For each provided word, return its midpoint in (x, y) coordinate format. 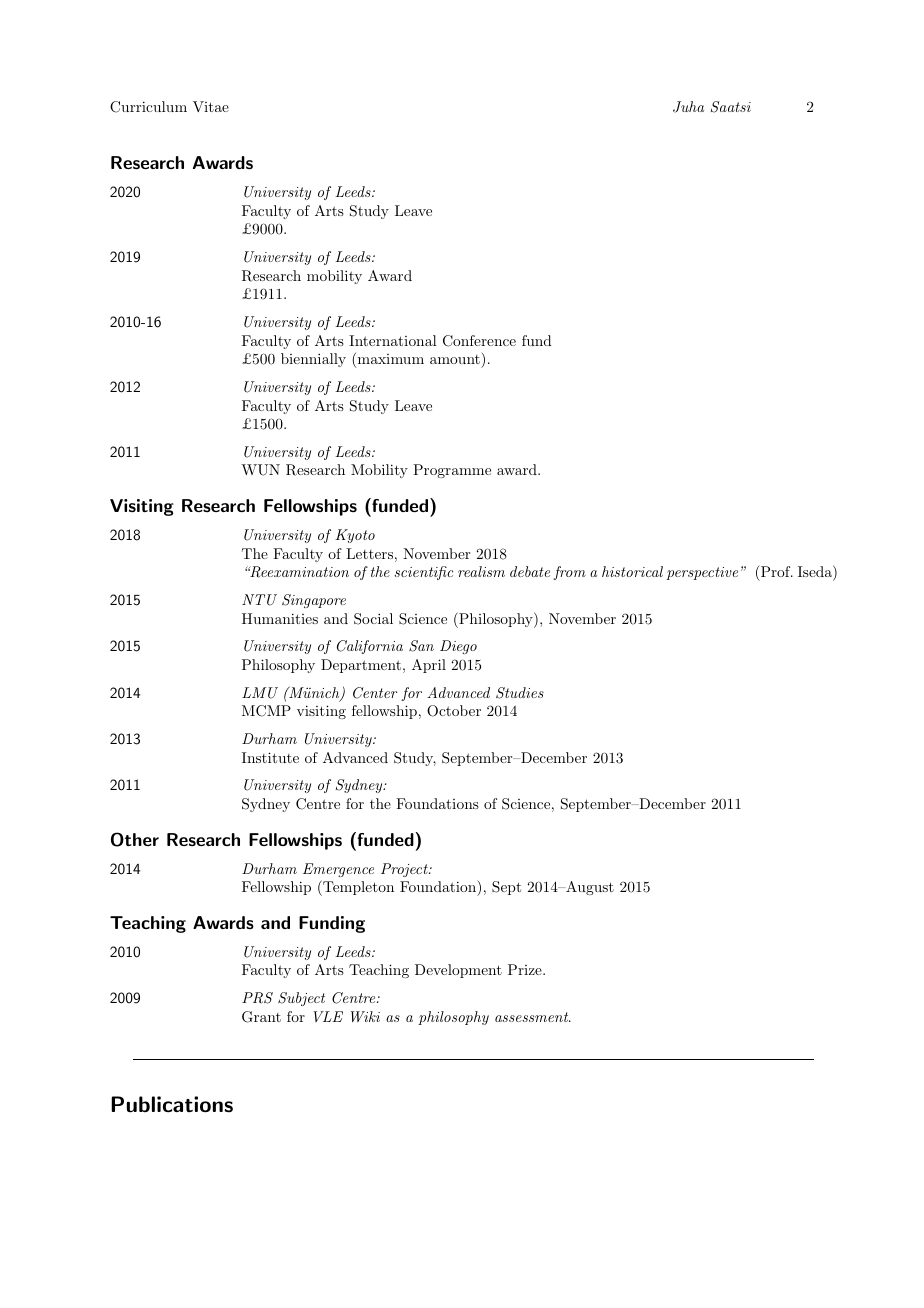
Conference (479, 341)
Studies (520, 693)
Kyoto (355, 536)
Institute (270, 757)
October (454, 711)
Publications (172, 1104)
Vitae (211, 106)
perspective (702, 573)
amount (455, 359)
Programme (452, 471)
